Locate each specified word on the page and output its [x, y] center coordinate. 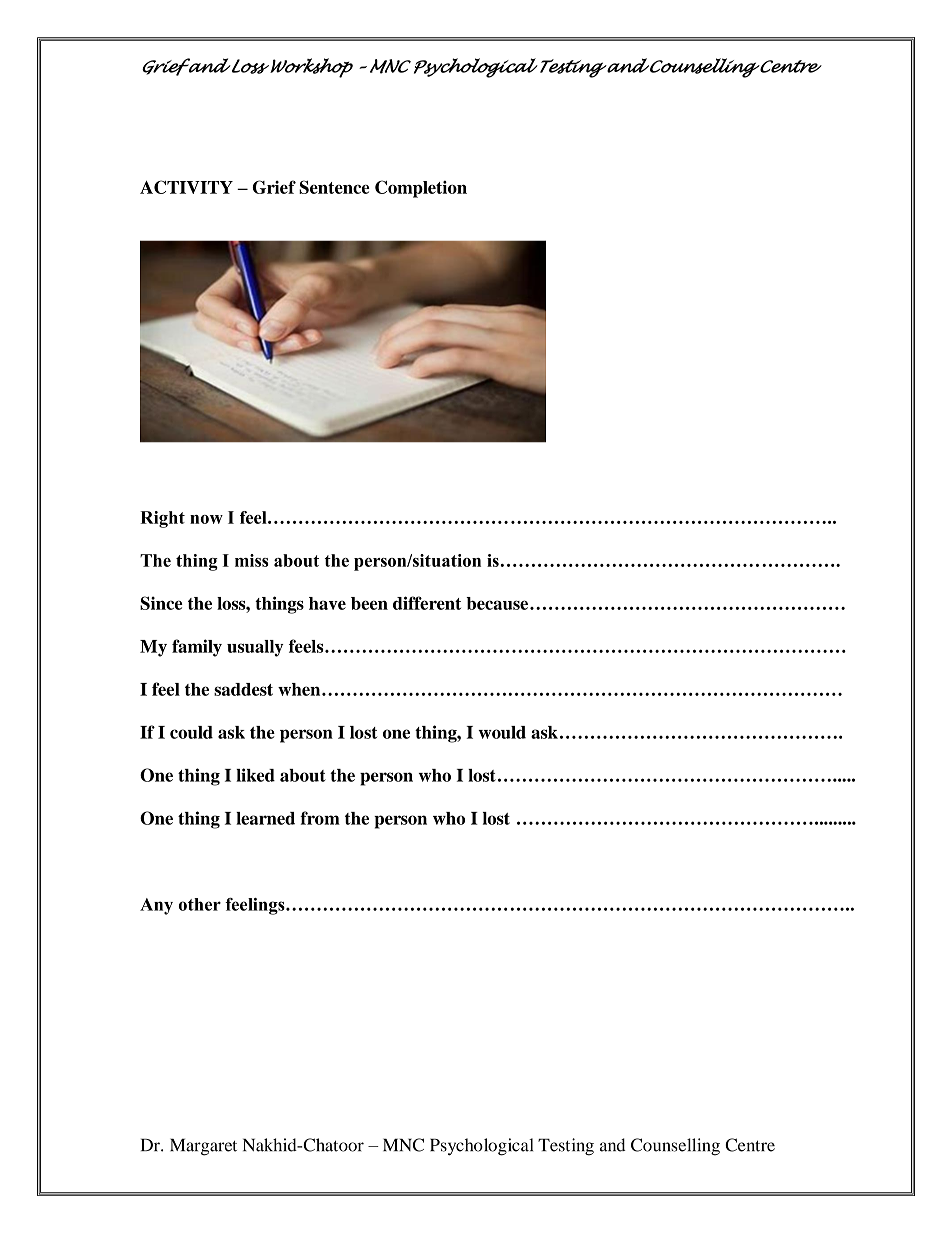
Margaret [203, 1147]
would [502, 732]
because [497, 603]
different [427, 603]
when [300, 689]
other [200, 904]
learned [265, 818]
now [206, 519]
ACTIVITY [186, 187]
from [320, 818]
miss [252, 560]
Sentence [334, 187]
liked [255, 775]
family [197, 648]
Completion [421, 189]
